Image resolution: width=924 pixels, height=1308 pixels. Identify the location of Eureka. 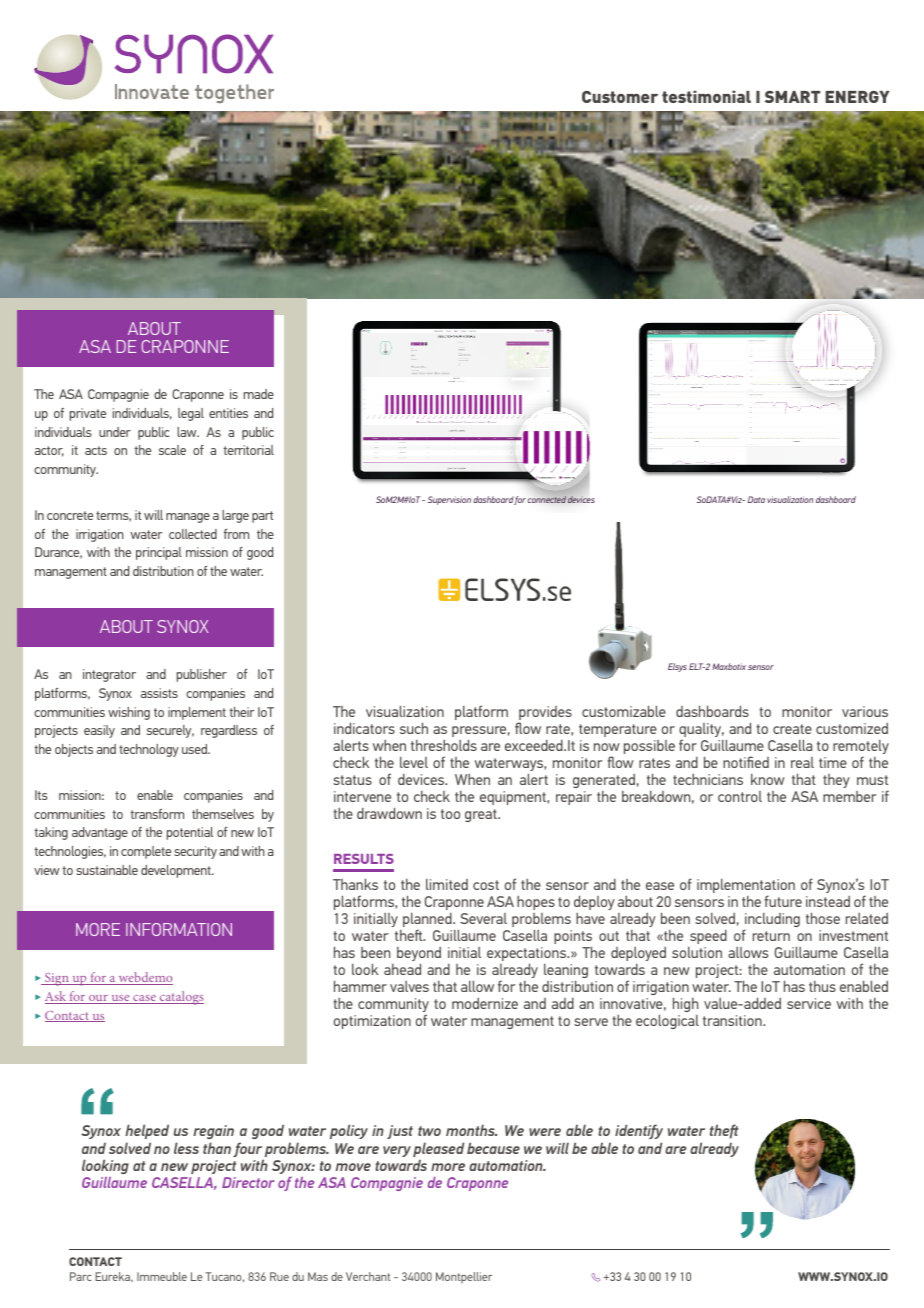
(114, 1277).
